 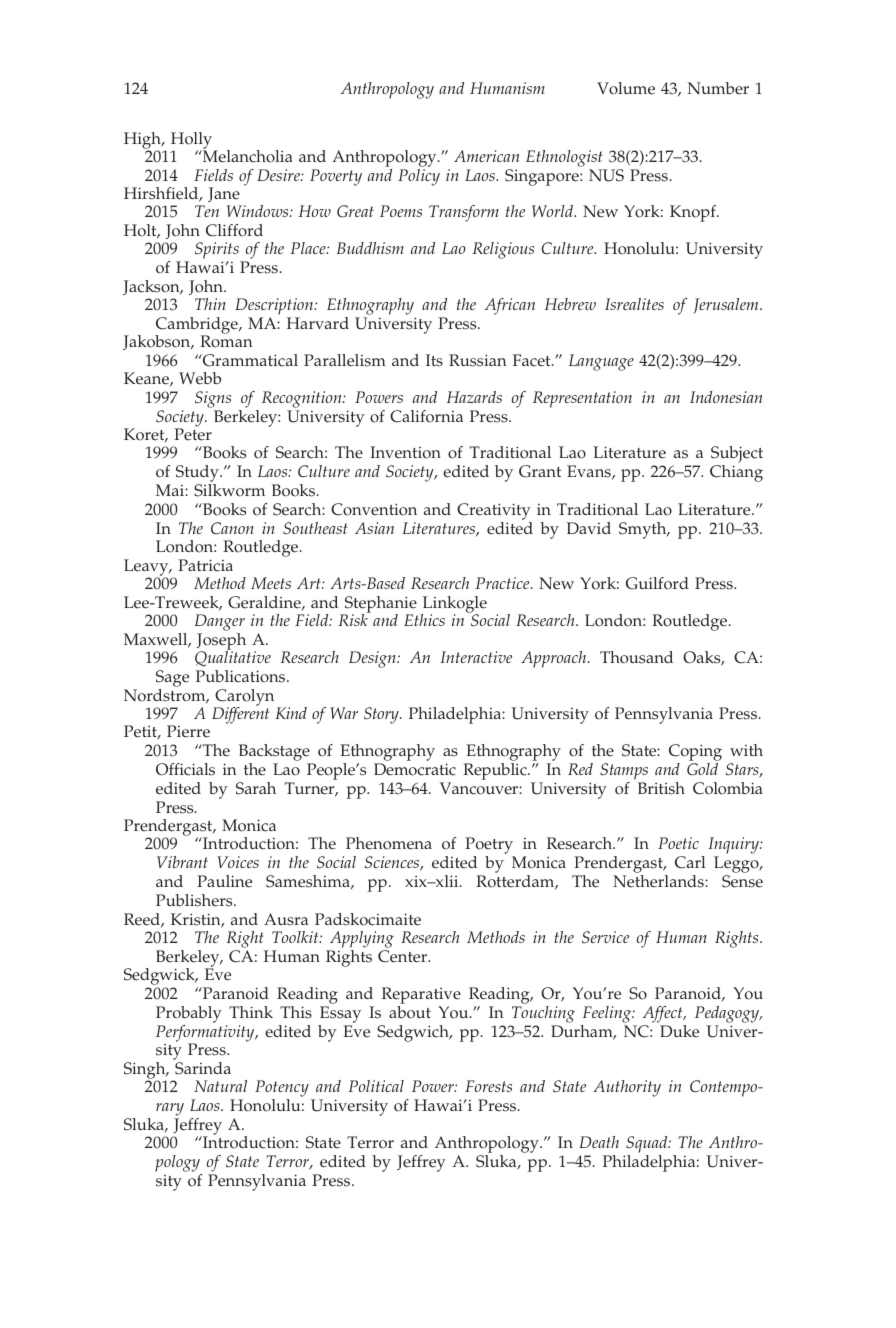 I want to click on Russian, so click(x=478, y=360).
